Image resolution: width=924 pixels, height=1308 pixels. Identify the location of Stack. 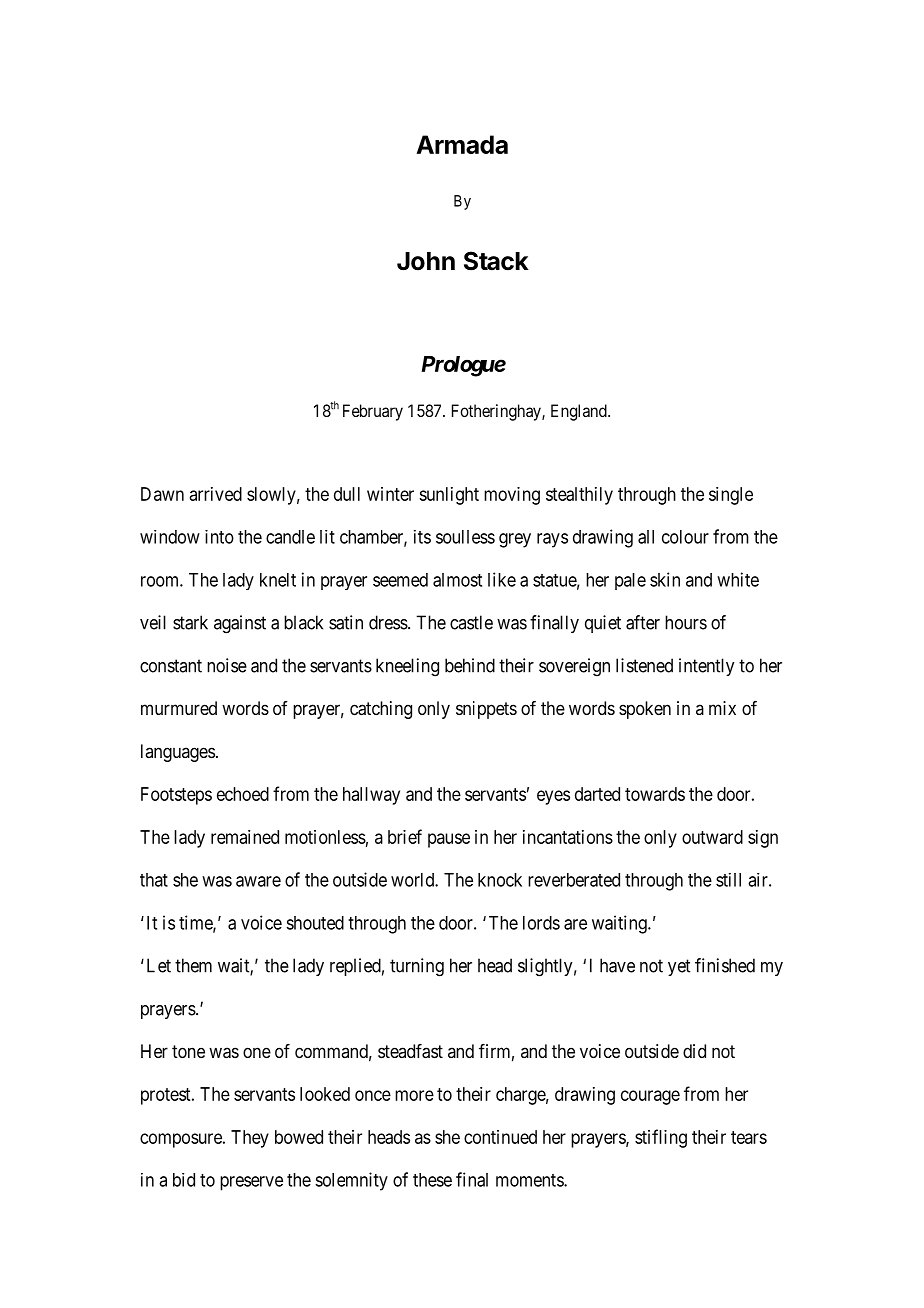
(496, 261).
